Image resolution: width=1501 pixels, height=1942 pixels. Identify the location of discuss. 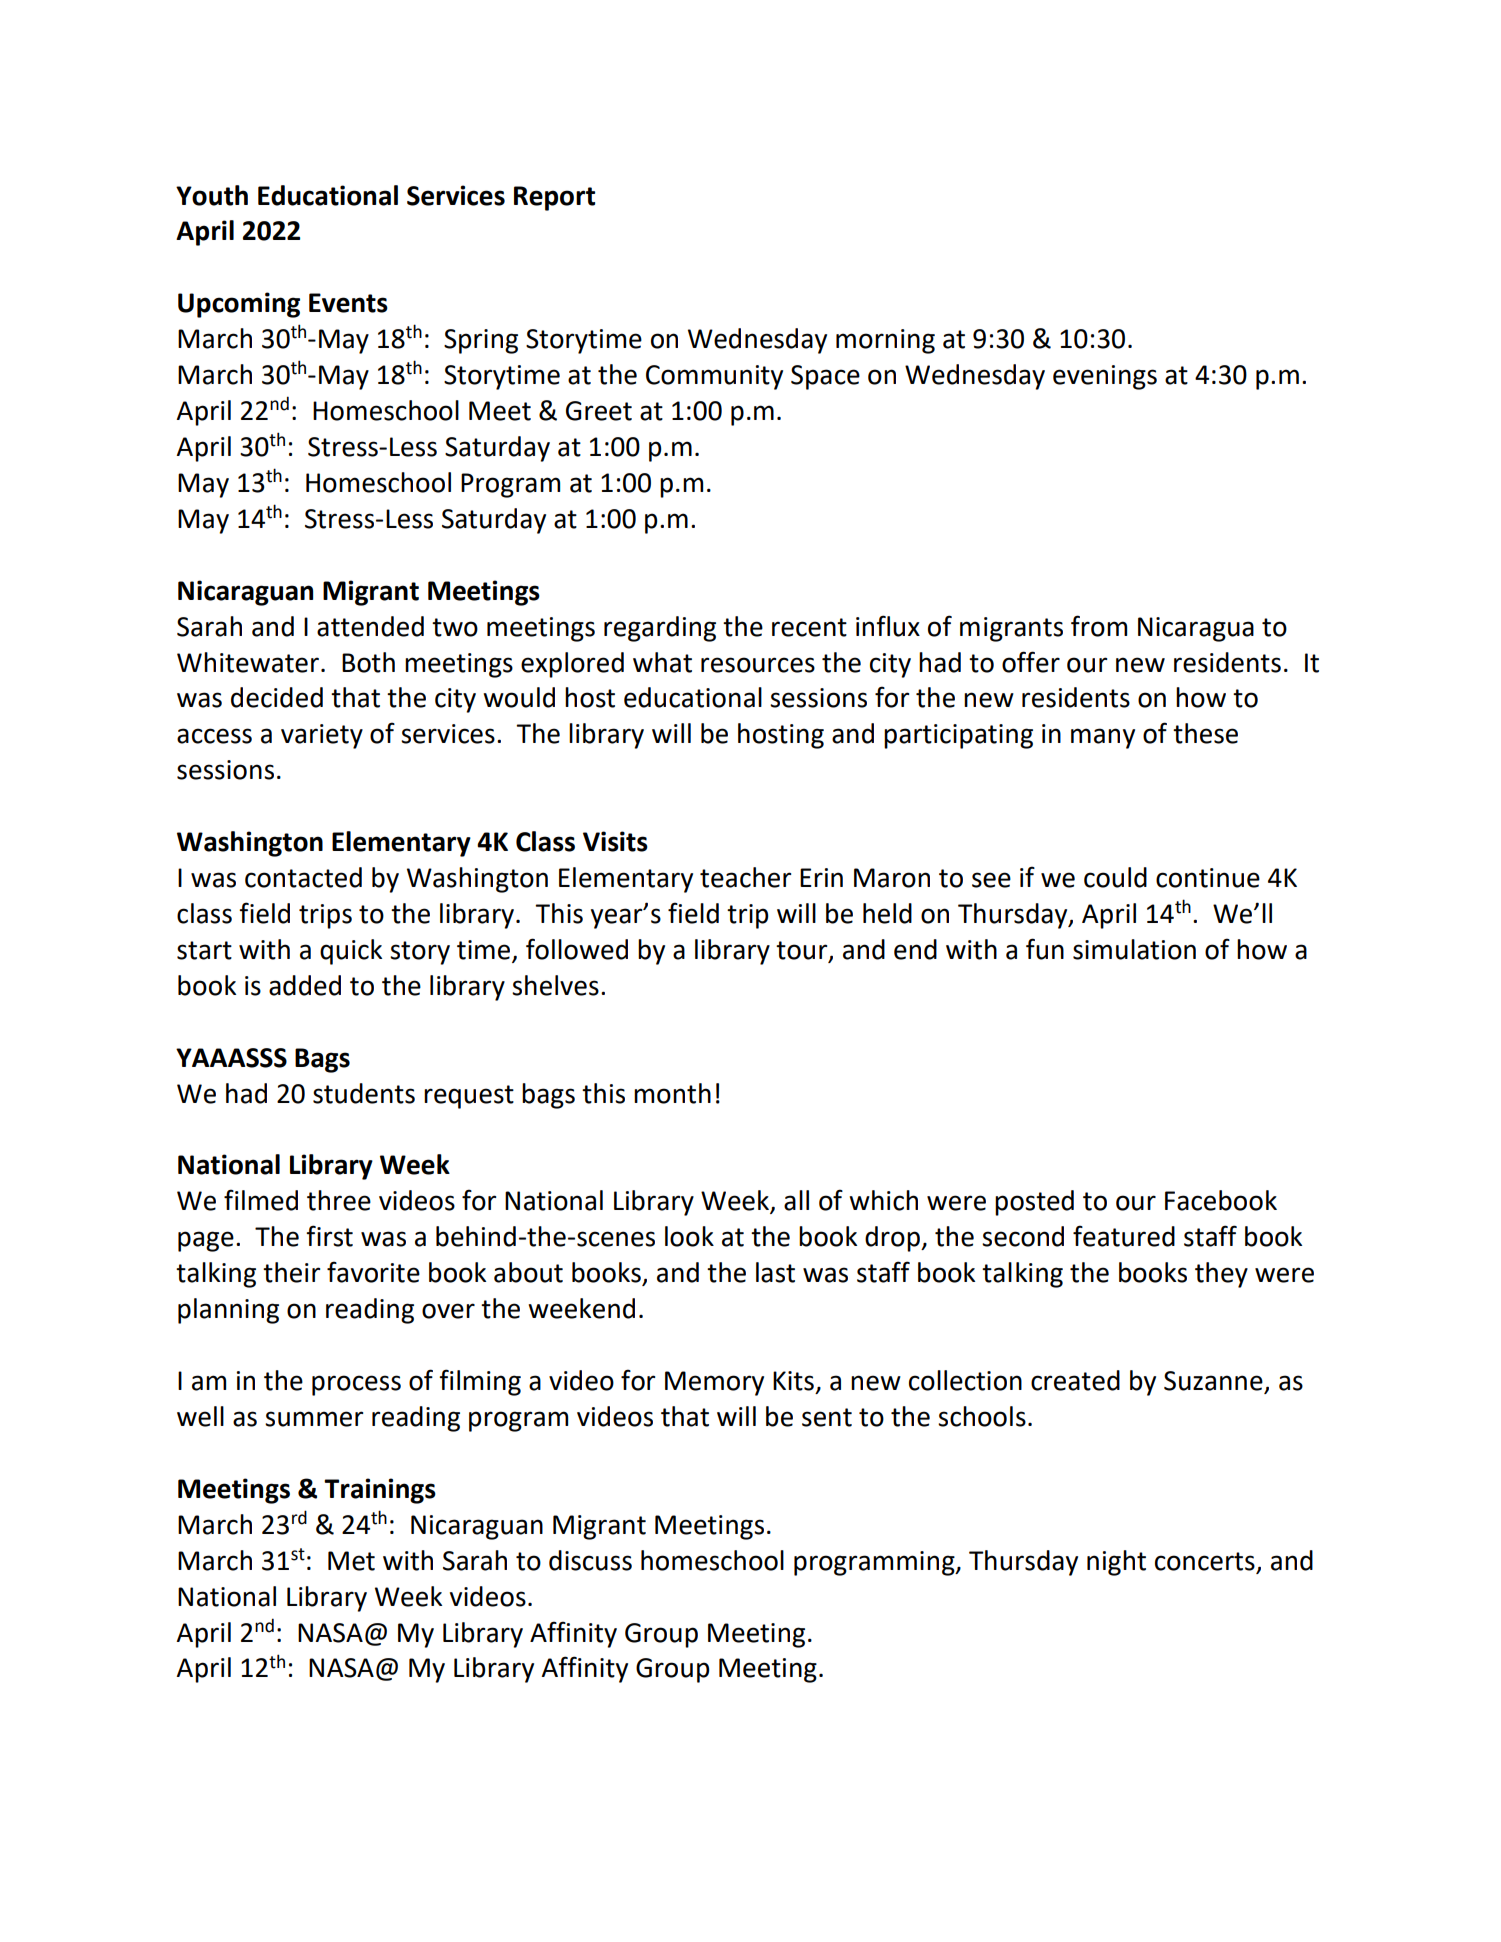
(590, 1560).
